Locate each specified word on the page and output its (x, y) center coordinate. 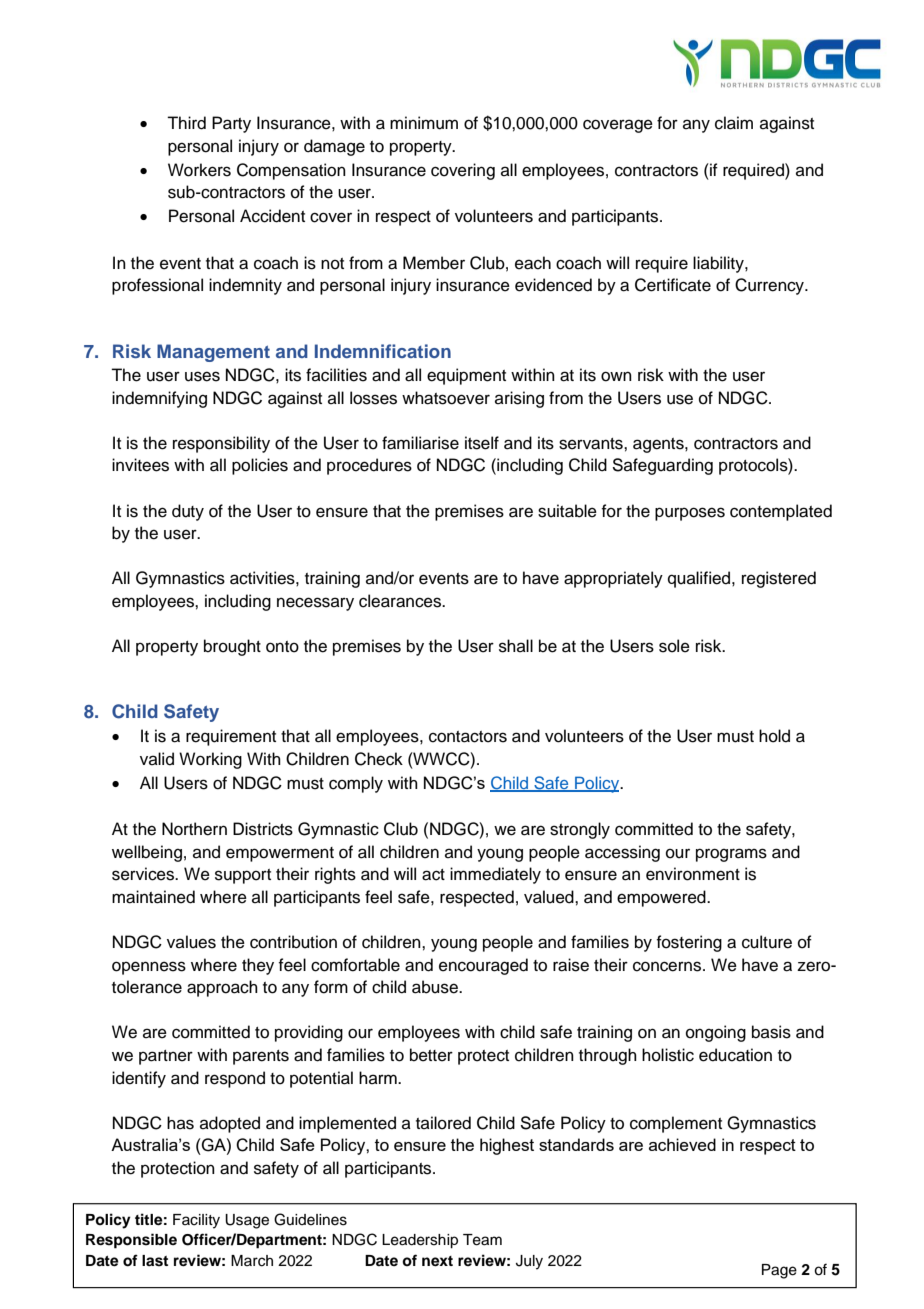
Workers (199, 170)
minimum (424, 123)
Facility (196, 1221)
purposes (690, 514)
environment (693, 874)
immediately (495, 875)
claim (734, 123)
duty (188, 512)
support (243, 876)
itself (482, 443)
